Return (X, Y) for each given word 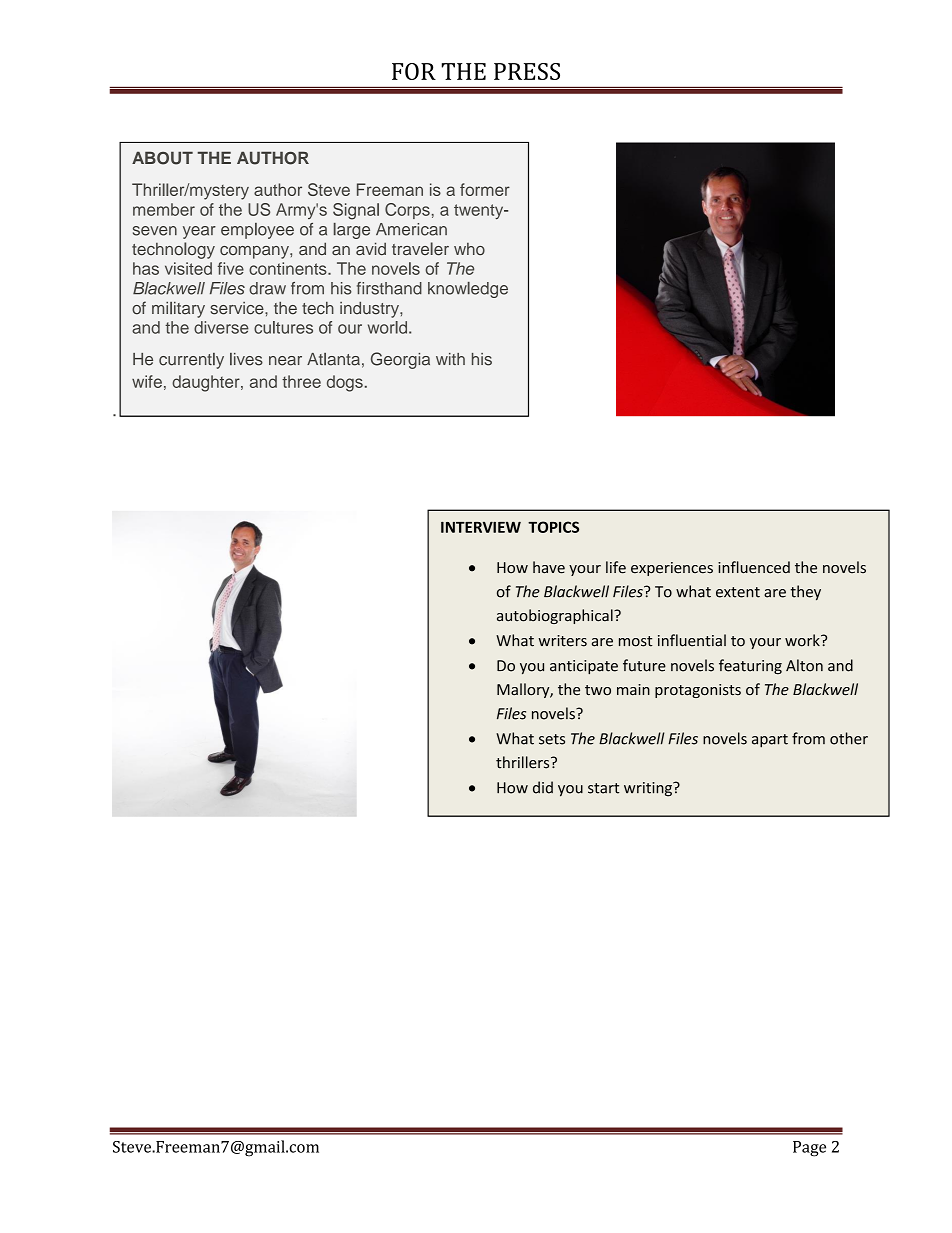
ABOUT (162, 158)
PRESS (527, 71)
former (485, 189)
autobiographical (556, 616)
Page (809, 1149)
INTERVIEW (481, 527)
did (543, 787)
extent (738, 592)
